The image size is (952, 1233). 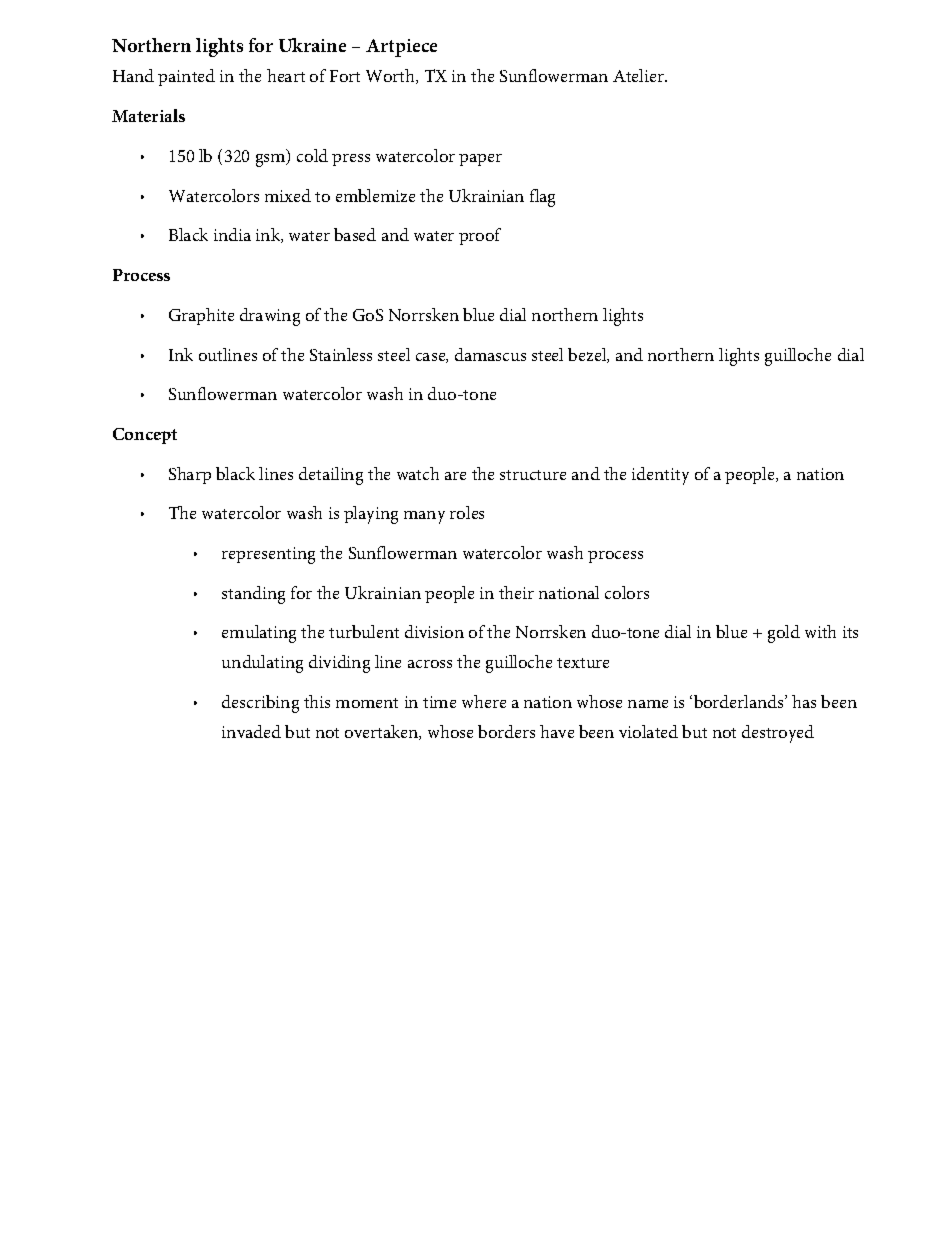 What do you see at coordinates (345, 76) in the screenshot?
I see `Fort` at bounding box center [345, 76].
